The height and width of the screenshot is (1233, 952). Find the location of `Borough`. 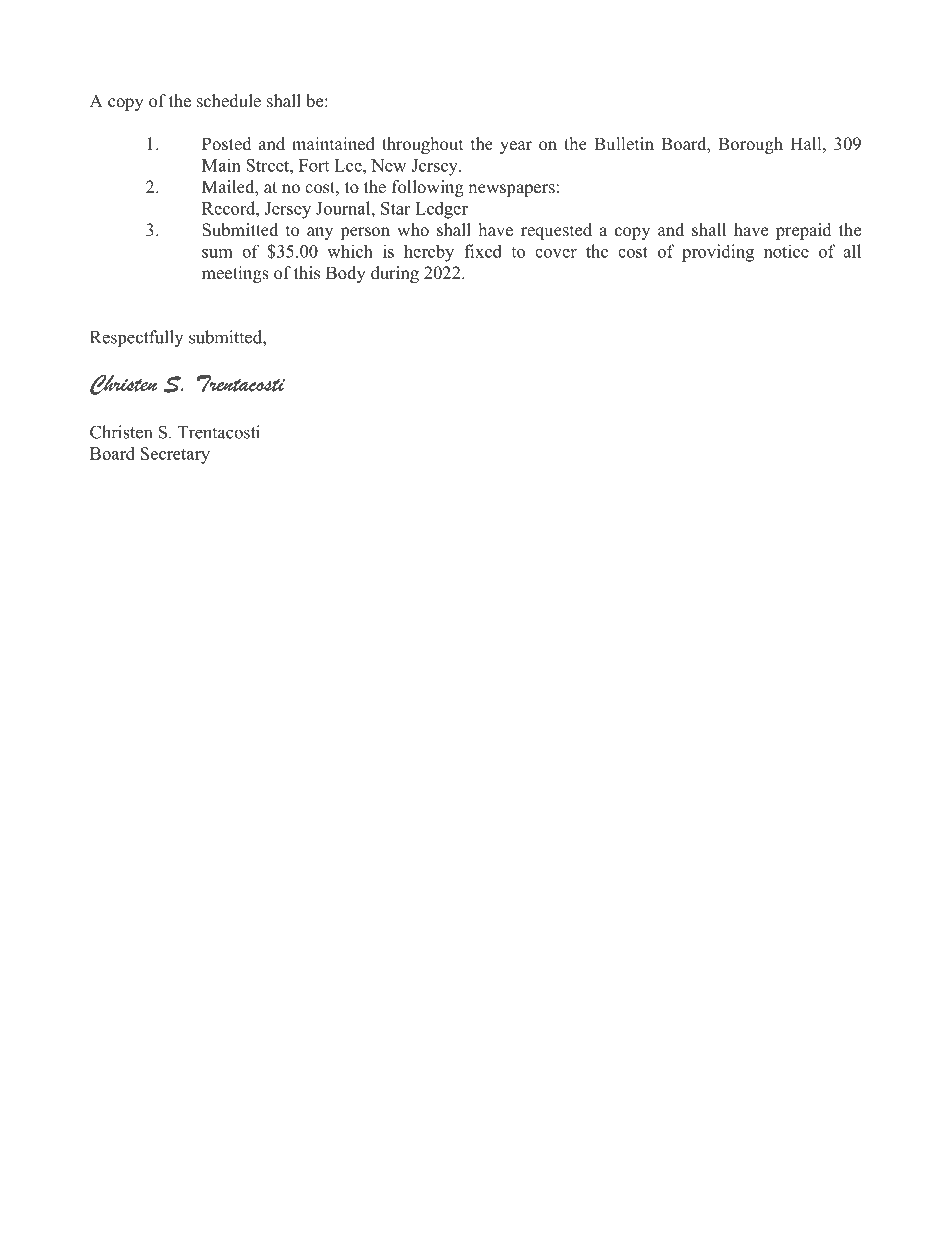

Borough is located at coordinates (750, 145).
